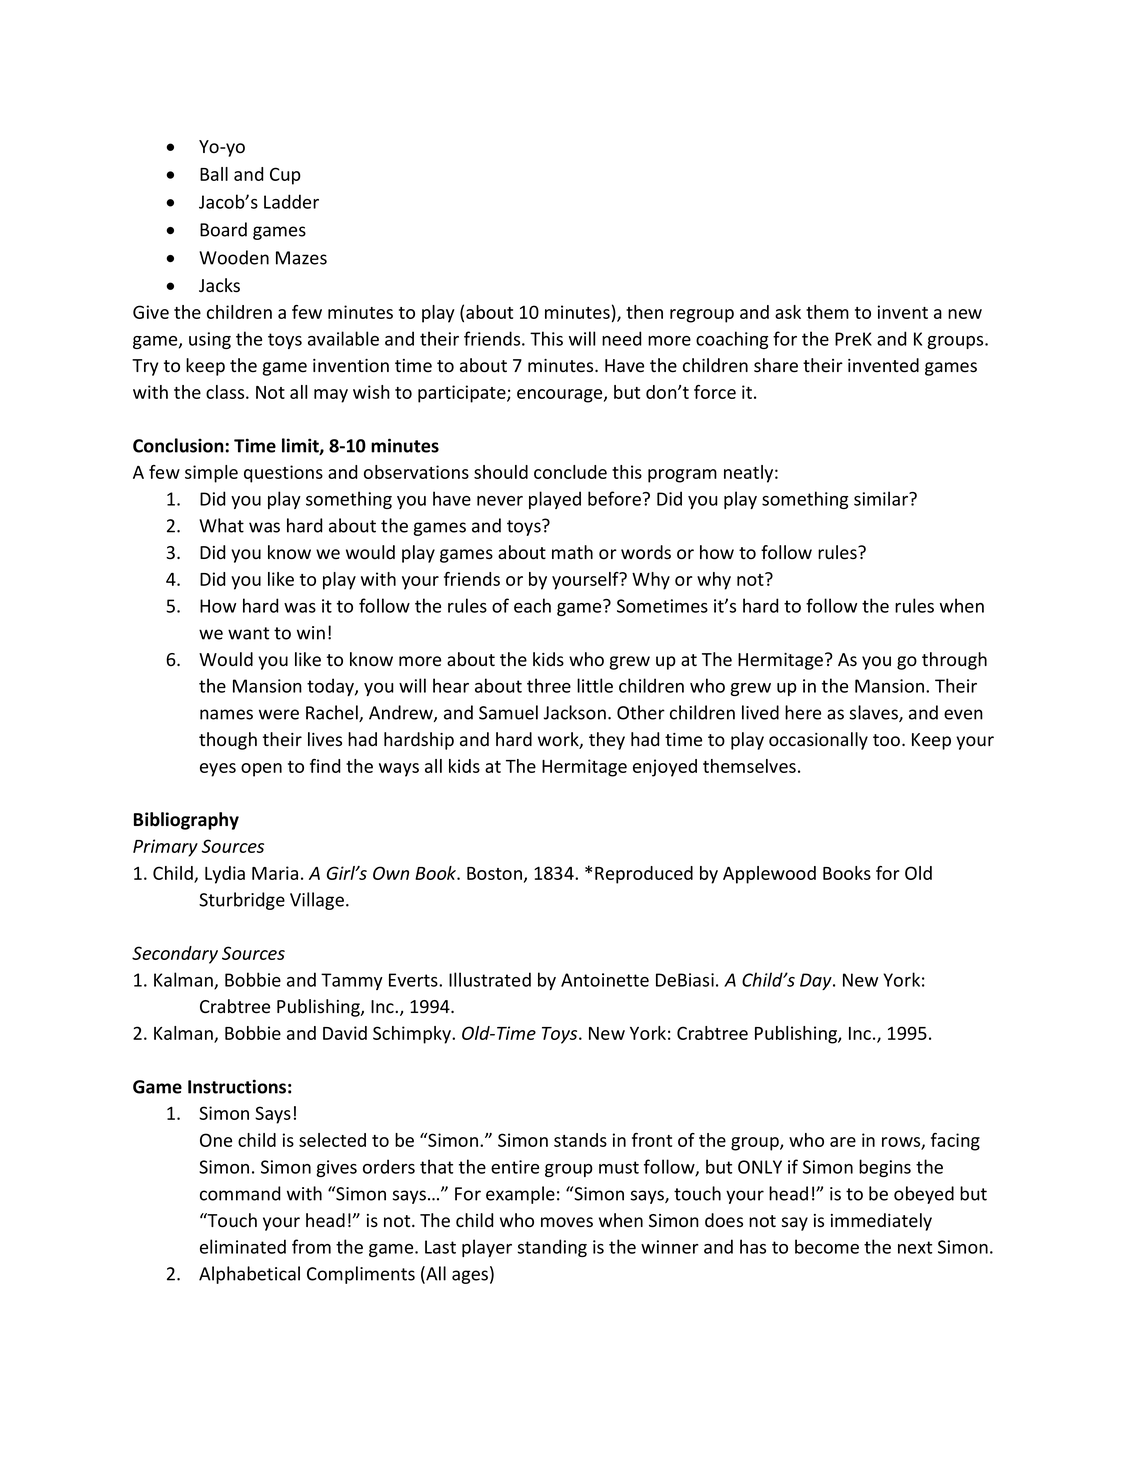  Describe the element at coordinates (223, 229) in the document. I see `Board` at that location.
